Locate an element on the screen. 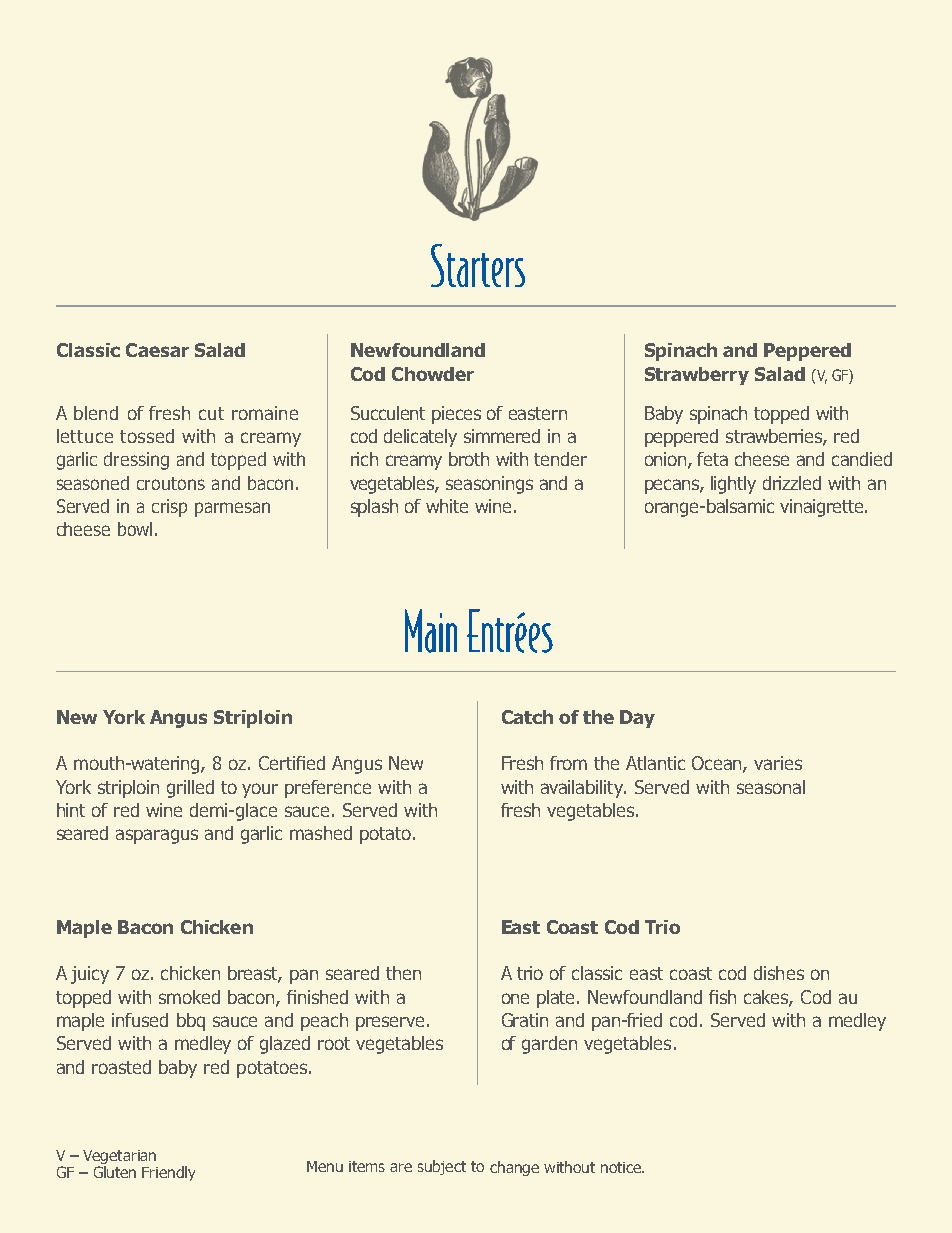 This screenshot has width=952, height=1233. notice is located at coordinates (622, 1167).
